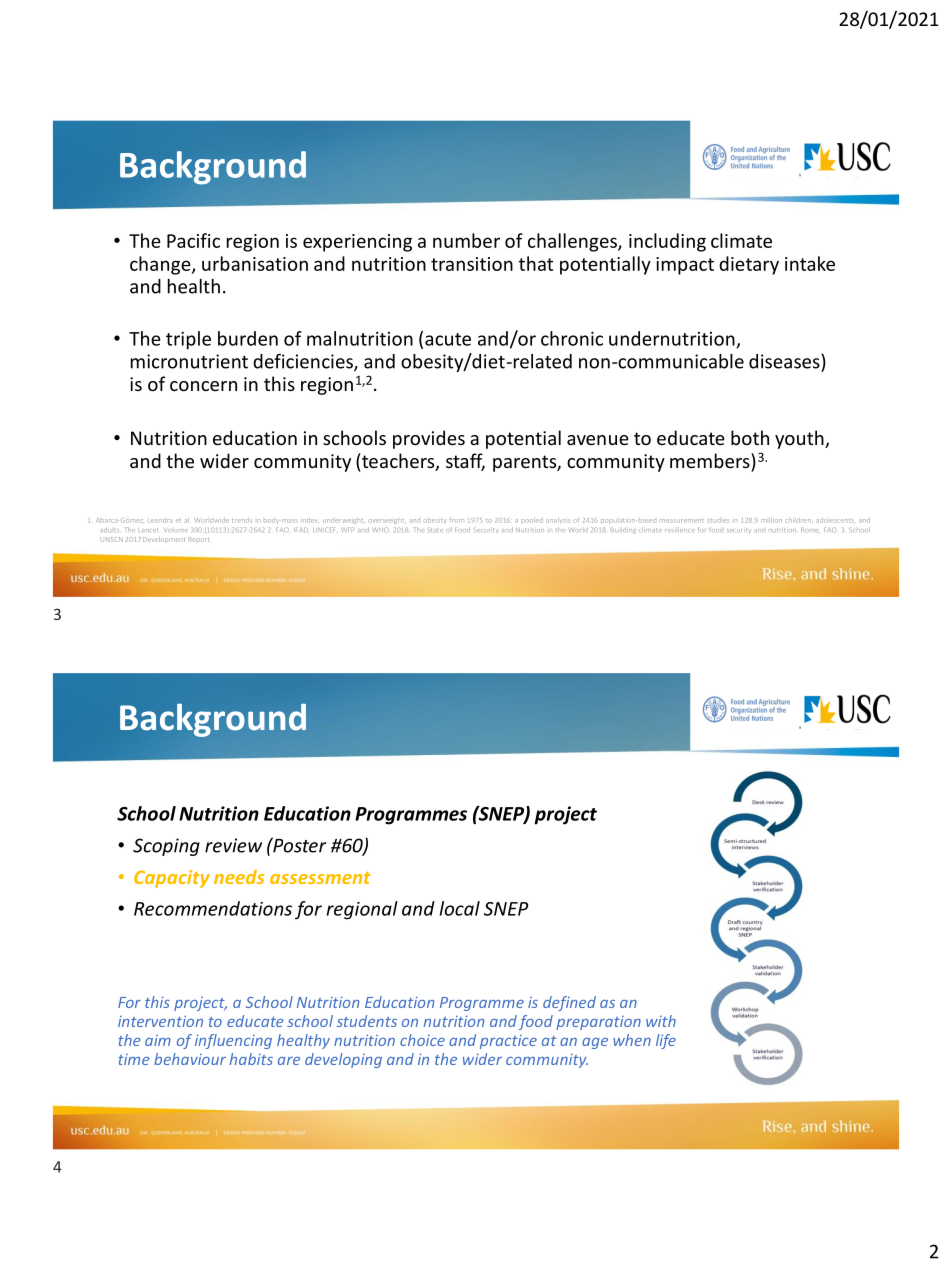 The height and width of the page is (1270, 952). What do you see at coordinates (472, 264) in the page?
I see `transition` at bounding box center [472, 264].
